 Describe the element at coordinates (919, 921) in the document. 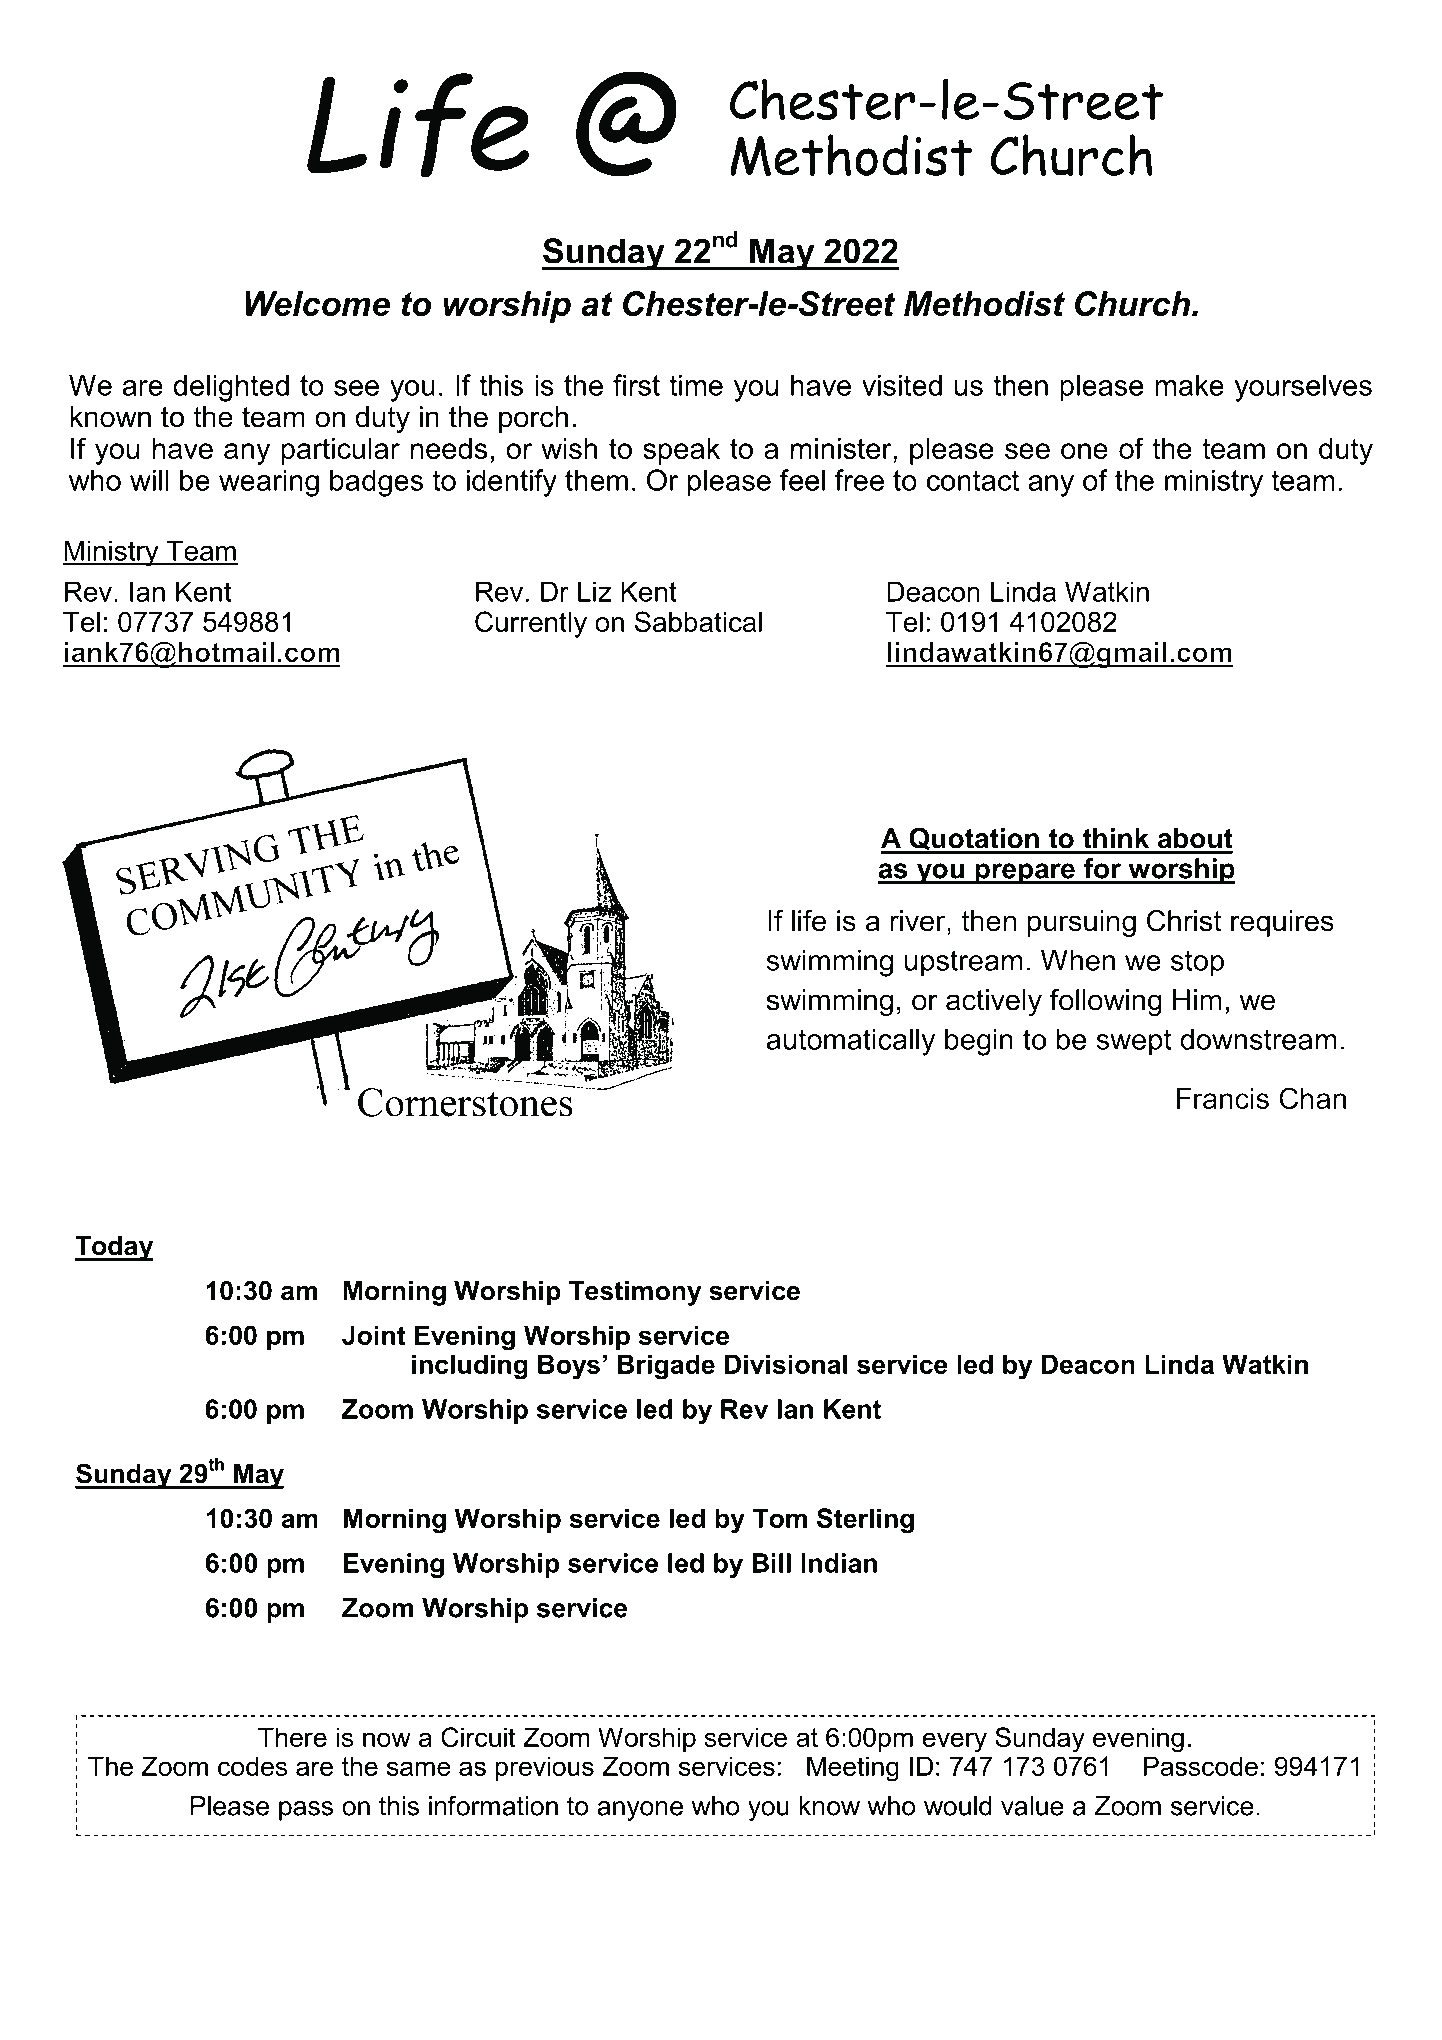

I see `river` at that location.
